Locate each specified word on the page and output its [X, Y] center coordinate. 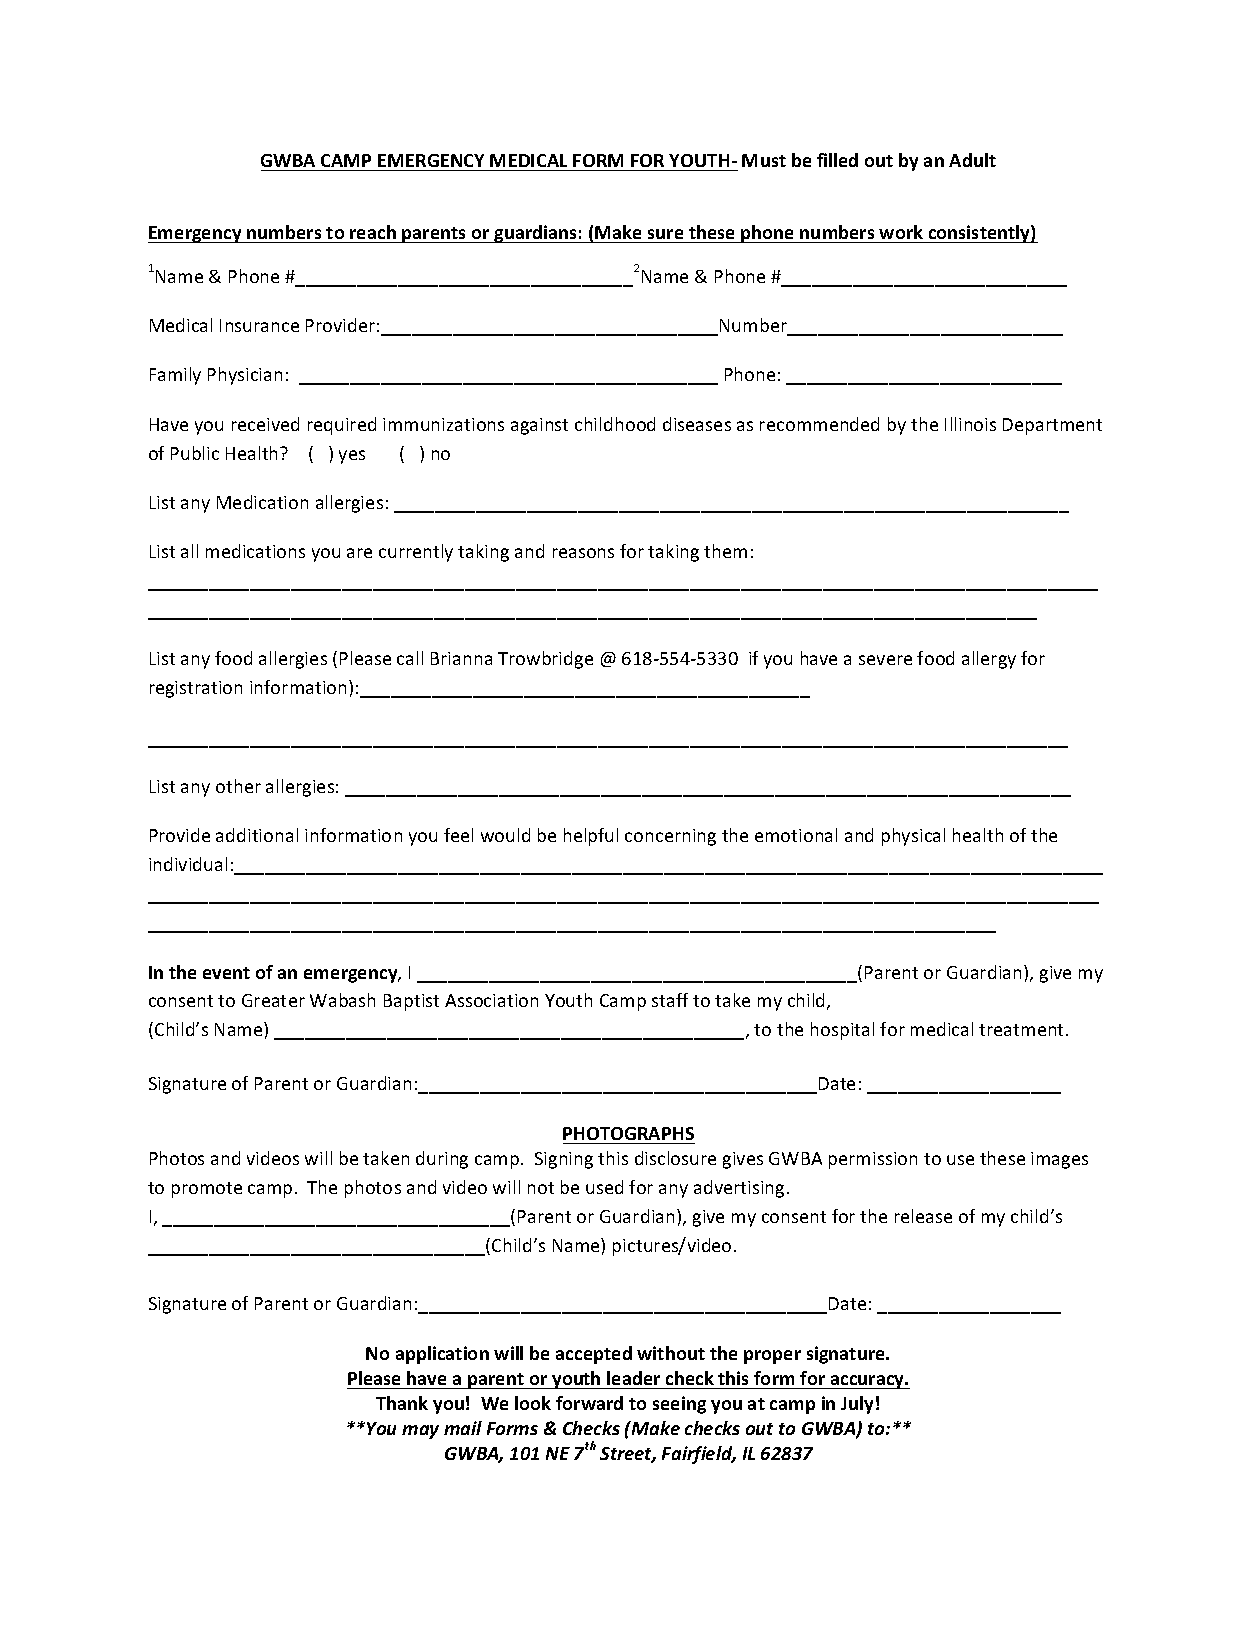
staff [670, 1000]
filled [837, 160]
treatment [1023, 1030]
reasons [583, 553]
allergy [989, 660]
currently [416, 553]
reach [373, 232]
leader [633, 1378]
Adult [972, 160]
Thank [402, 1403]
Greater [273, 1000]
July [857, 1405]
